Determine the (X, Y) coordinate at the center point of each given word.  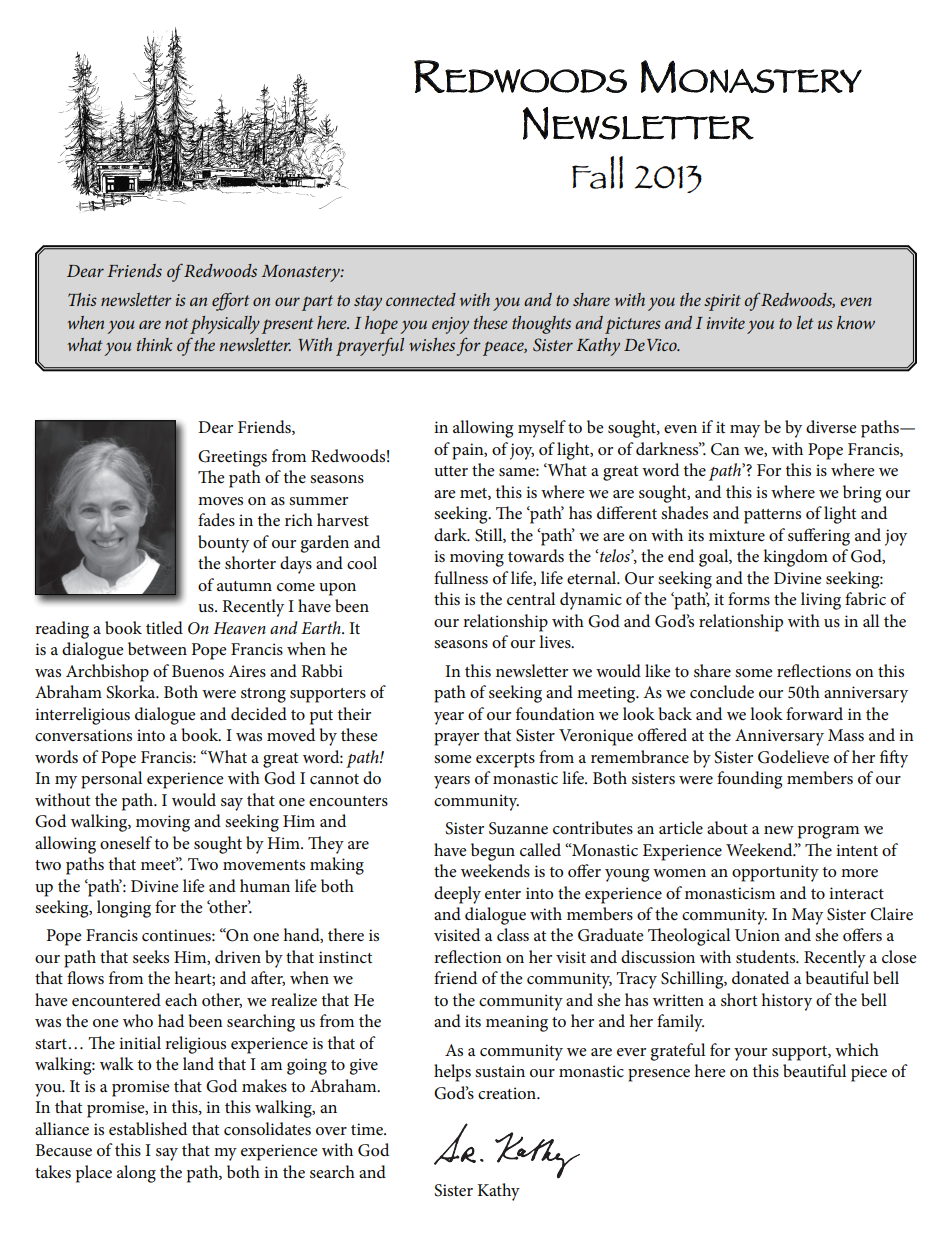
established (148, 1129)
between (157, 648)
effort (231, 301)
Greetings (232, 458)
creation (508, 1093)
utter (451, 471)
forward (814, 713)
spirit (722, 302)
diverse (831, 427)
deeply (457, 895)
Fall (597, 172)
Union (757, 935)
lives (556, 641)
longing (124, 909)
